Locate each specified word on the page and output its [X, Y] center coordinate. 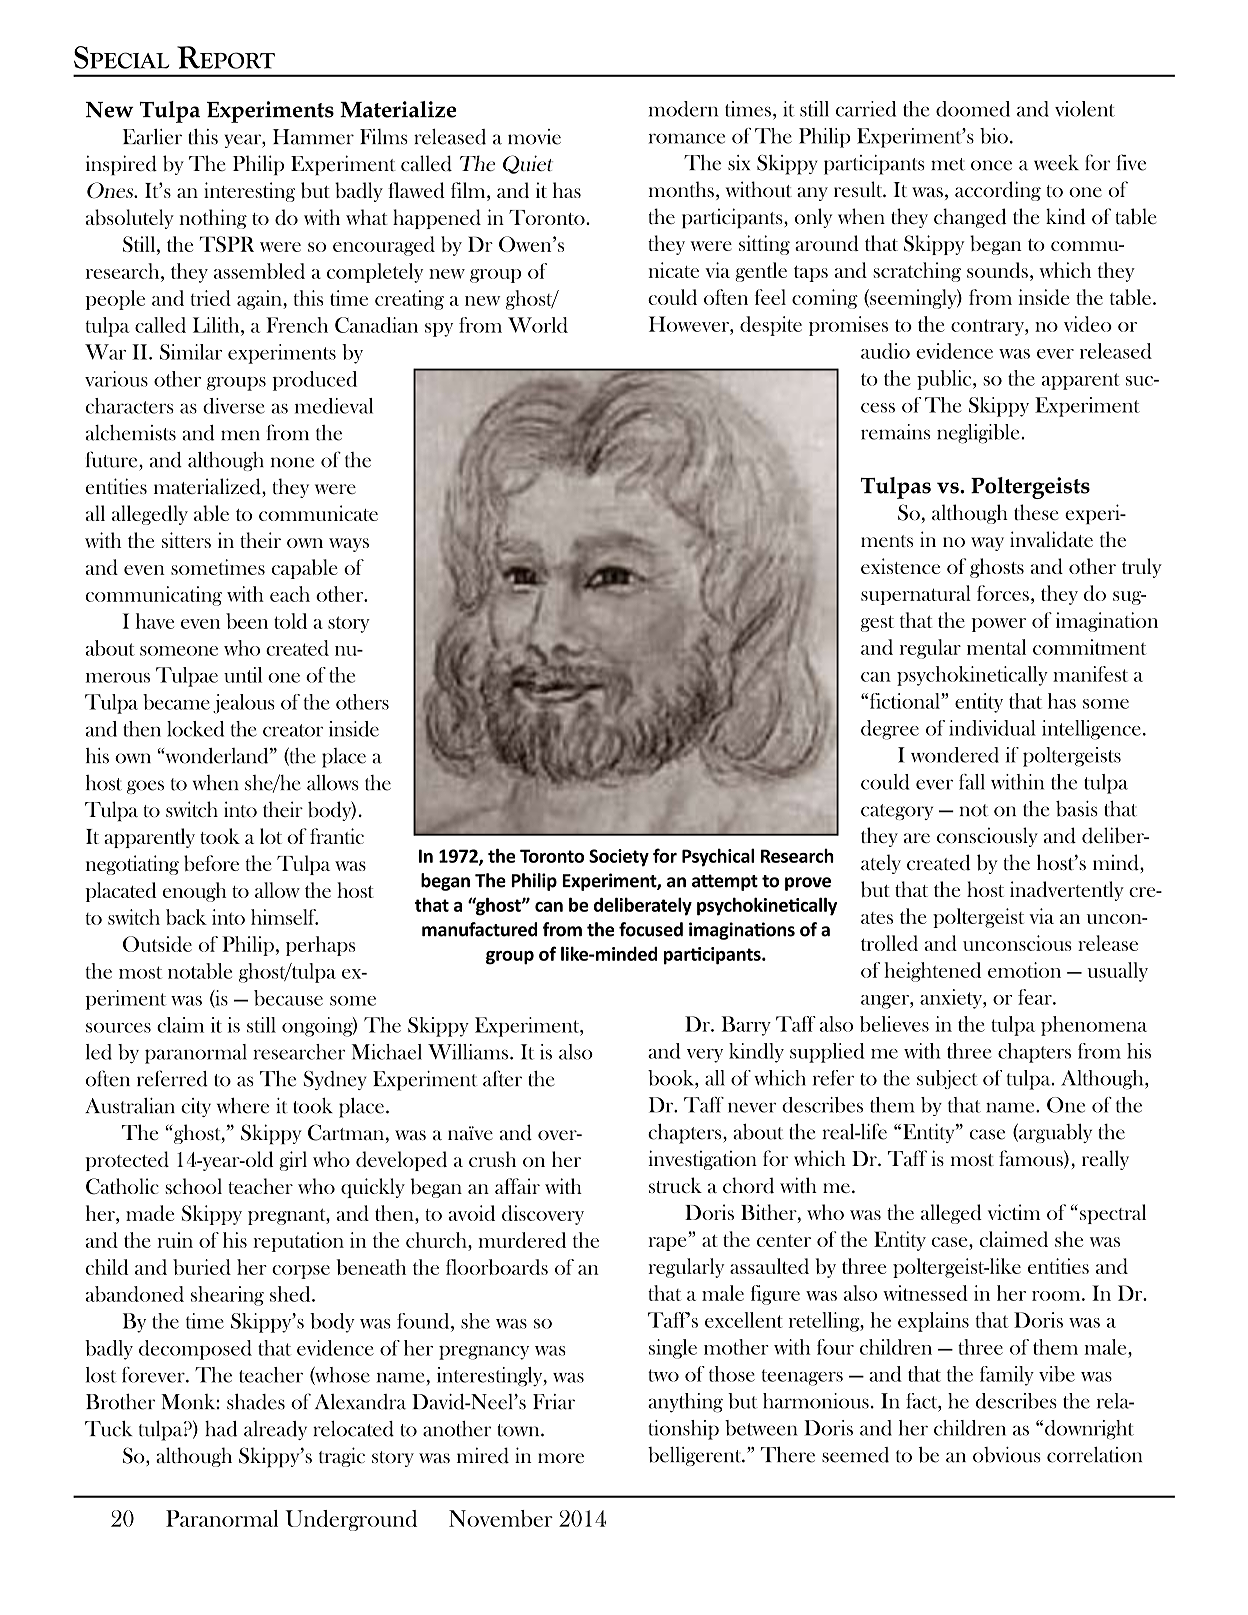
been [247, 621]
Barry [746, 1026]
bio [994, 136]
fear [1036, 997]
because [288, 998]
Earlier [152, 137]
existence [900, 566]
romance [687, 138]
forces [1003, 593]
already [275, 1430]
